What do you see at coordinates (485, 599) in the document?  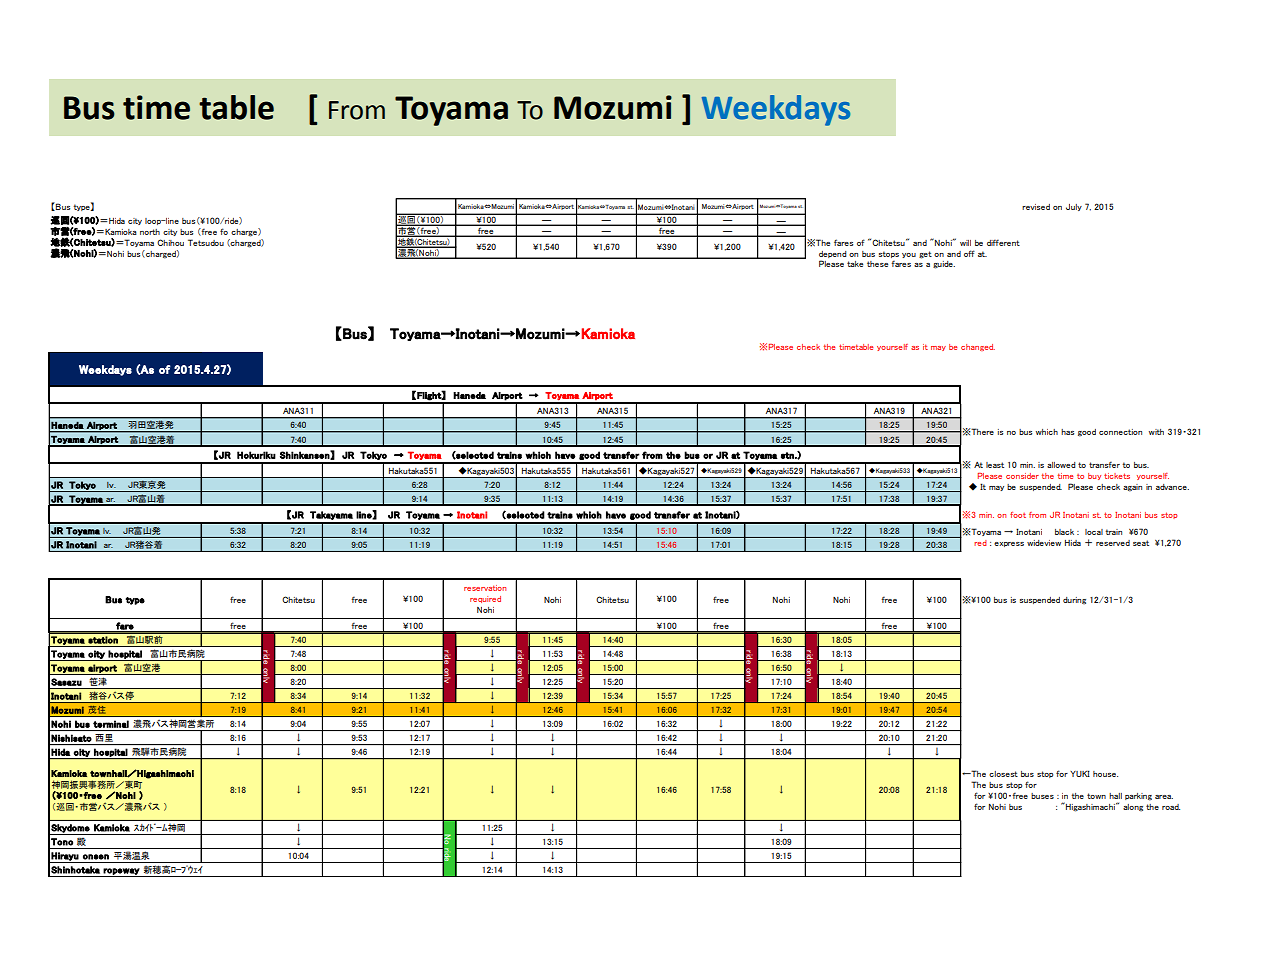 I see `required` at bounding box center [485, 599].
